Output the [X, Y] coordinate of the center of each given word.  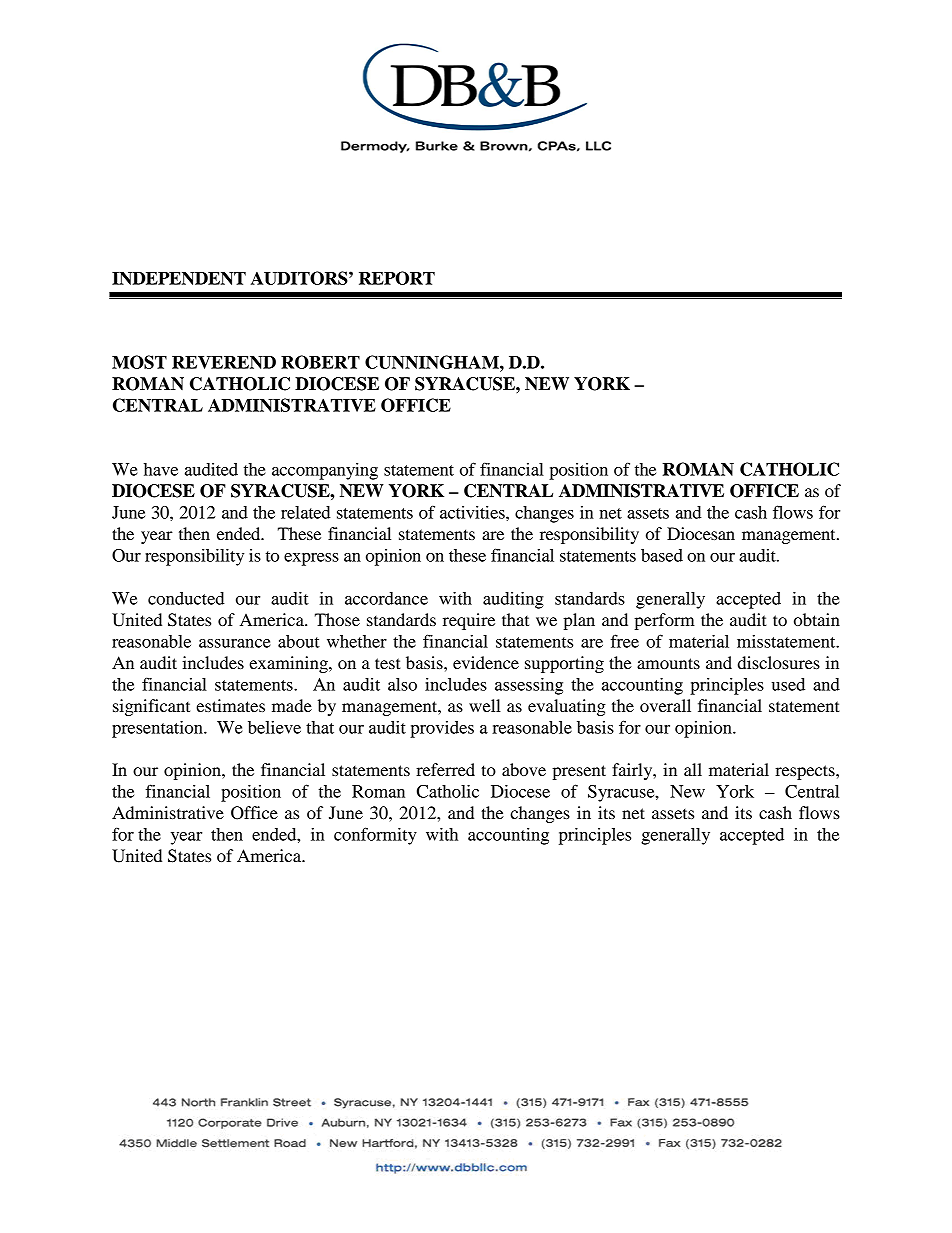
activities [473, 512]
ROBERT [320, 362]
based [662, 555]
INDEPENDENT [179, 278]
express [311, 559]
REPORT [397, 278]
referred [445, 769]
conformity [375, 836]
